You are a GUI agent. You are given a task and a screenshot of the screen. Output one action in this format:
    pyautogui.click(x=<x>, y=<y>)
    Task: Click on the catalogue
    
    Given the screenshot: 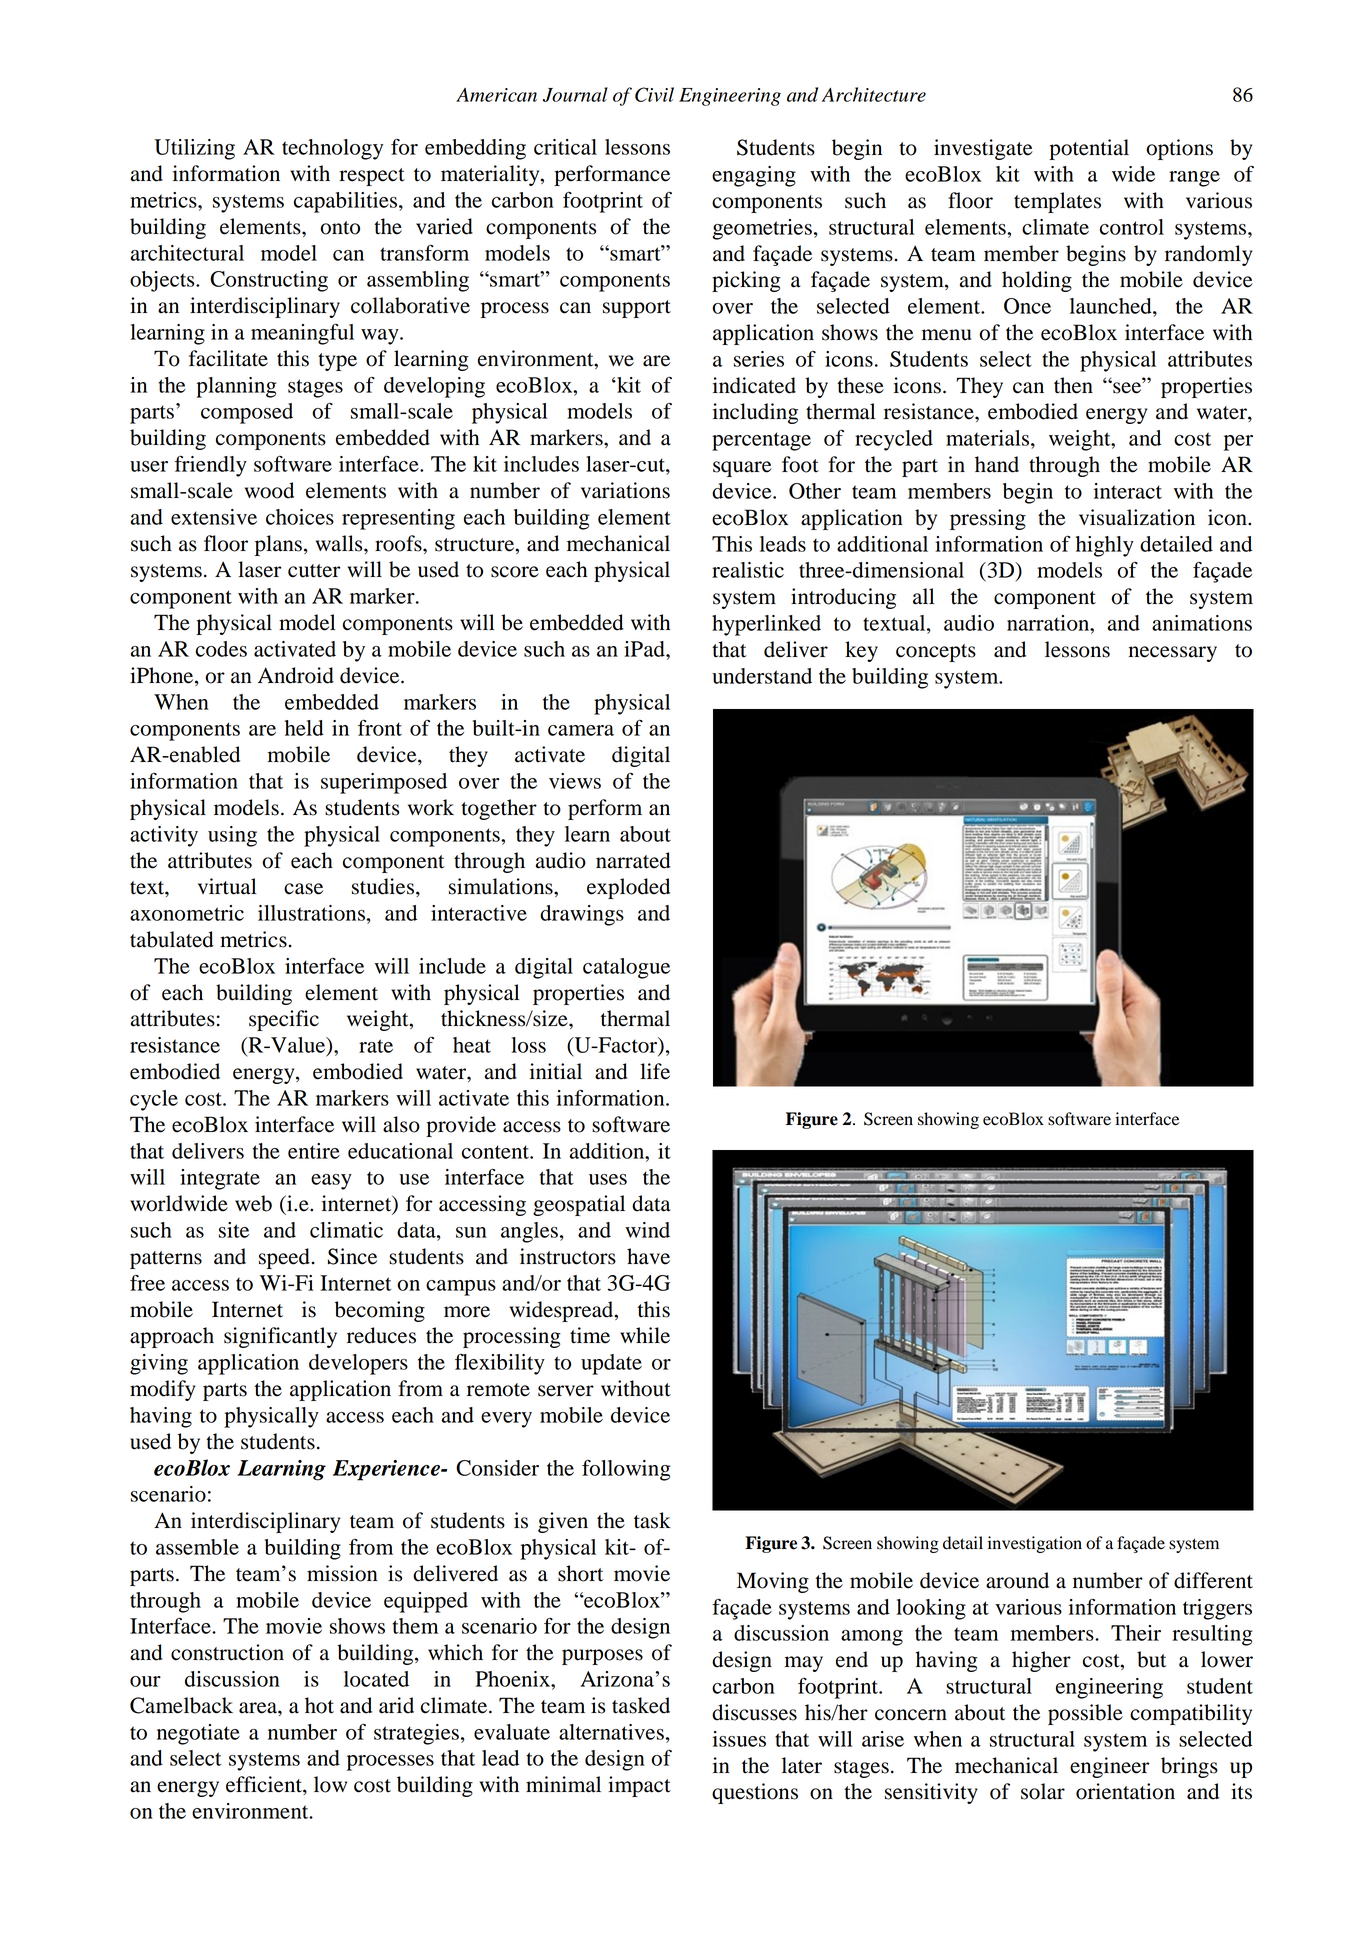 What is the action you would take?
    pyautogui.click(x=626, y=968)
